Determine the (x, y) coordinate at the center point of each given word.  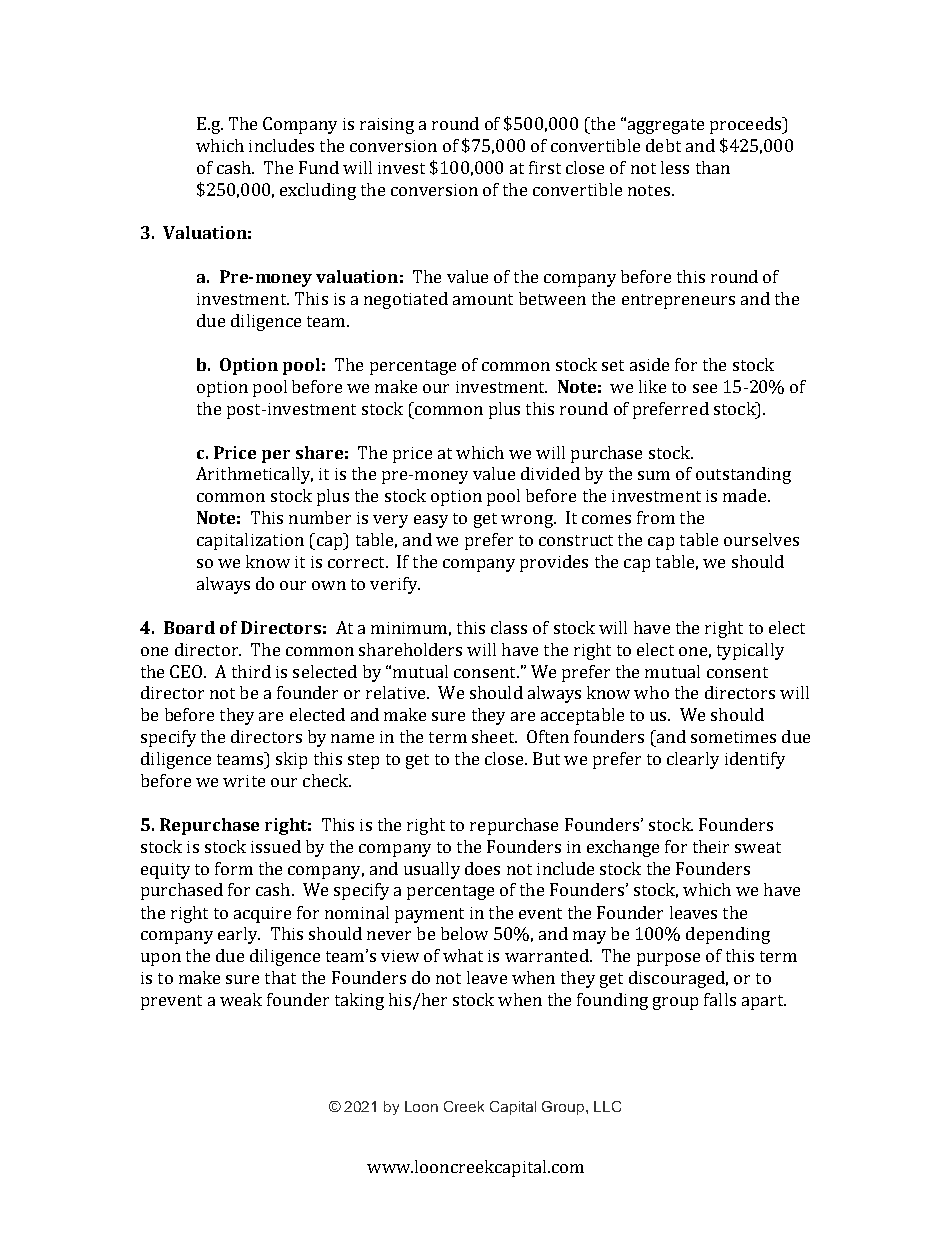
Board (189, 627)
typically (750, 651)
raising (387, 126)
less (675, 167)
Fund (319, 167)
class (509, 627)
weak (241, 999)
